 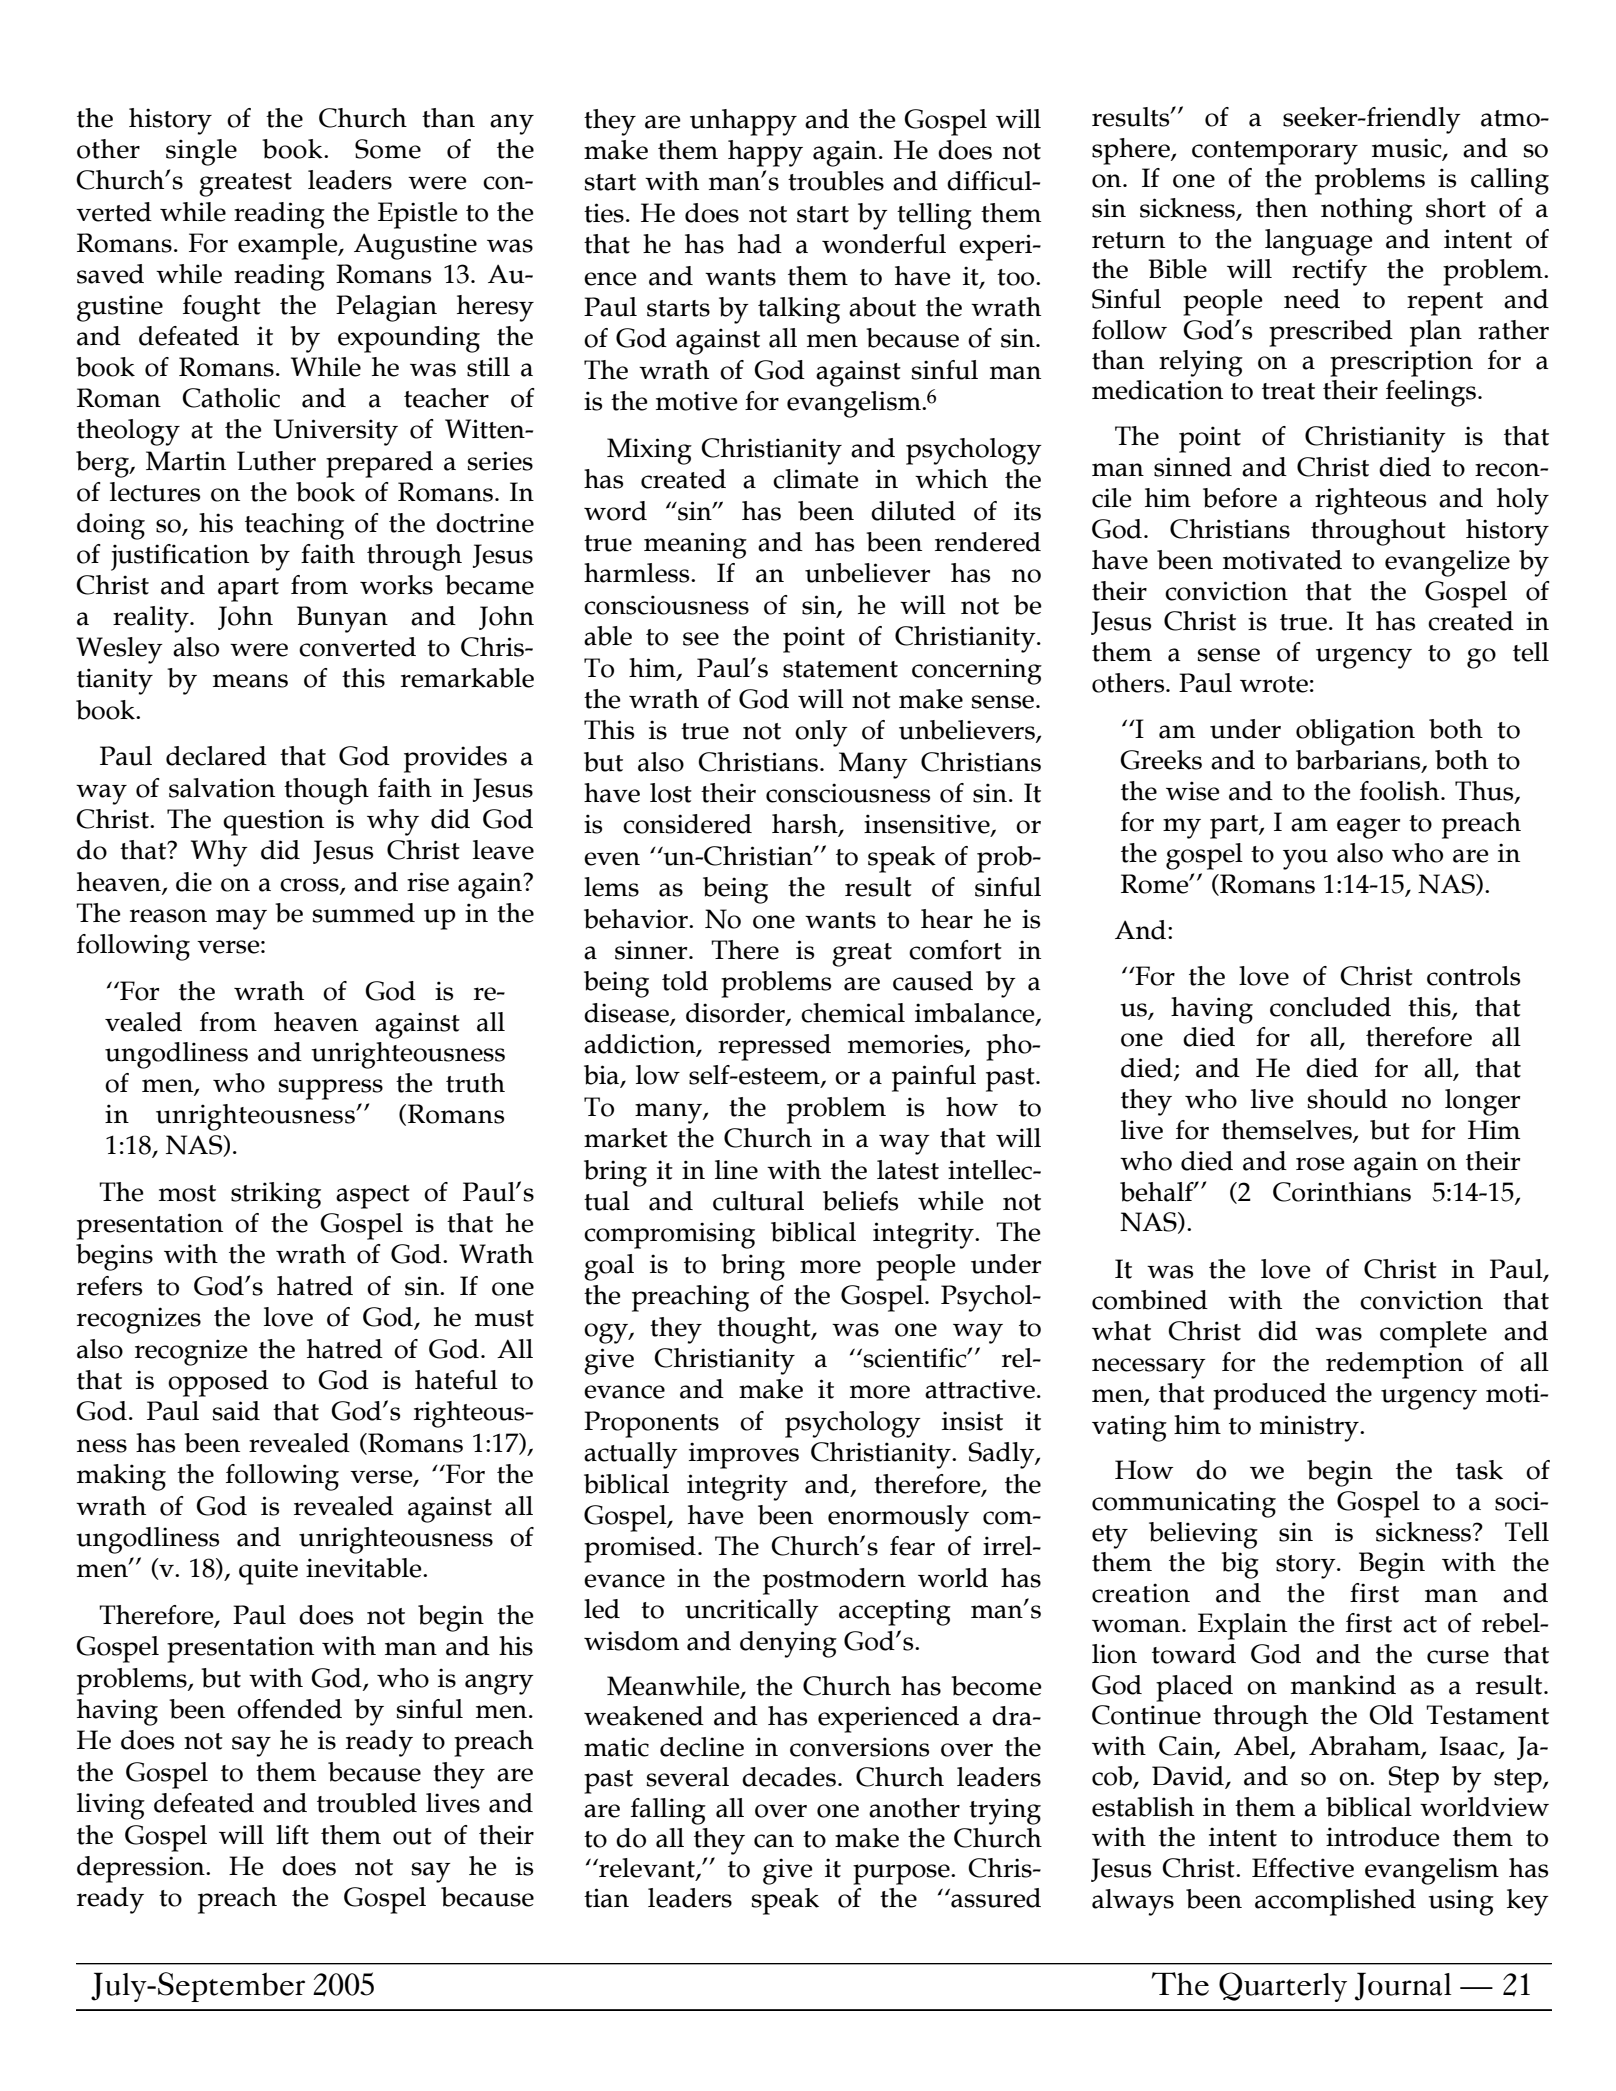 What do you see at coordinates (1274, 684) in the screenshot?
I see `wrote` at bounding box center [1274, 684].
